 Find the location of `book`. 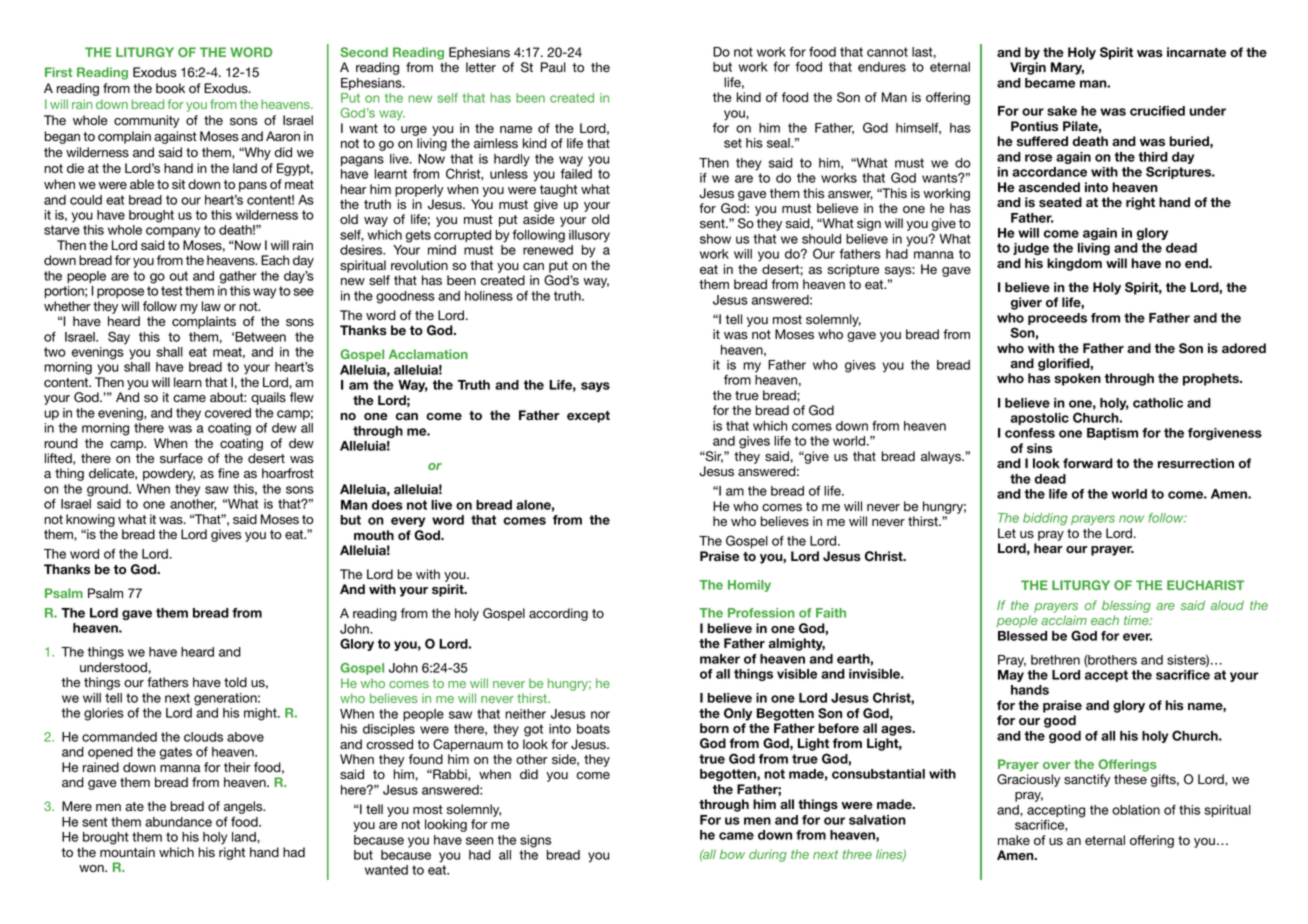

book is located at coordinates (170, 88).
